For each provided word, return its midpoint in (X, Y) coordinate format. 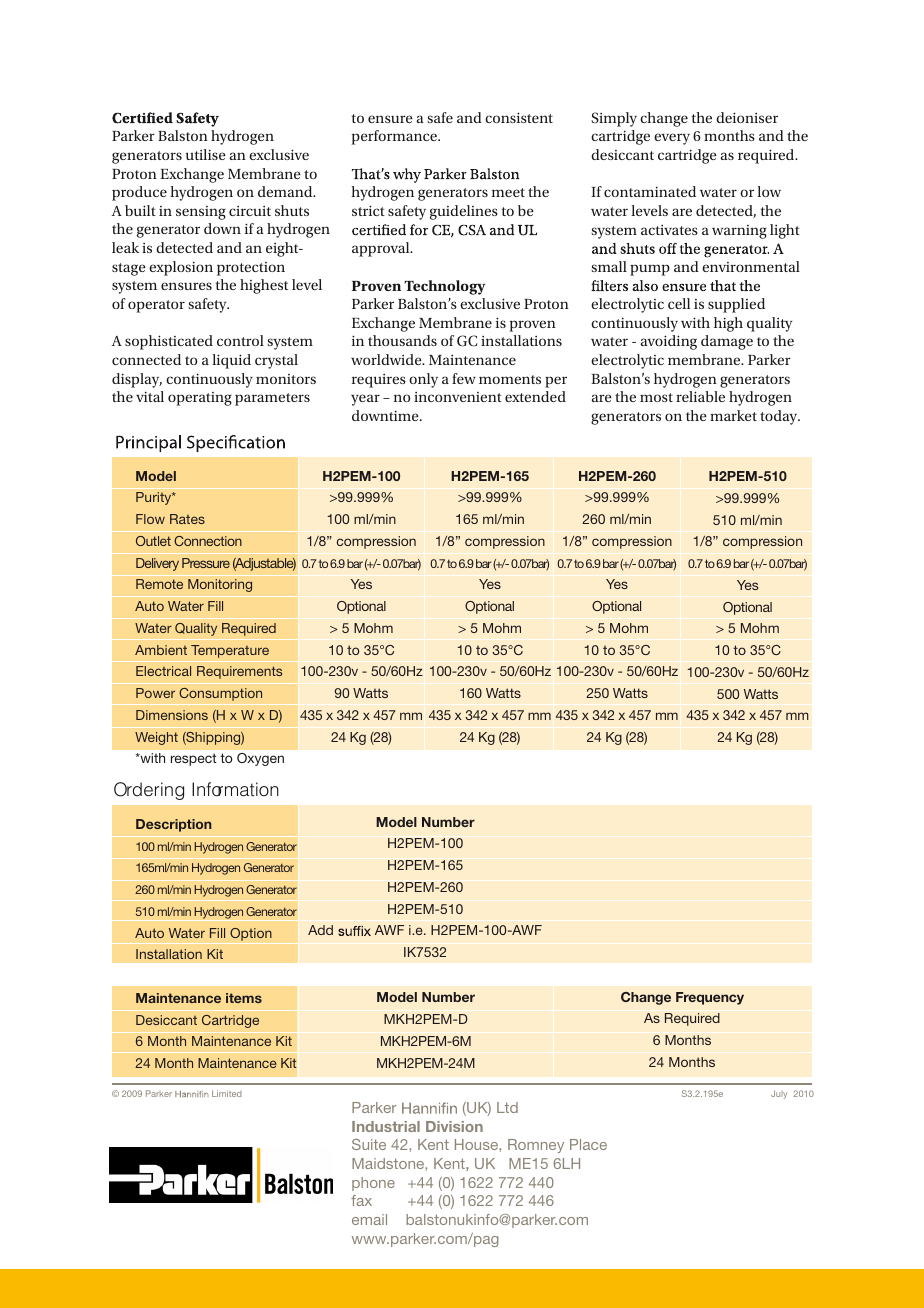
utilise (206, 154)
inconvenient (458, 397)
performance (395, 137)
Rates (187, 519)
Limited (227, 1093)
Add (320, 930)
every (672, 139)
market (733, 415)
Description (174, 825)
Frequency (710, 998)
